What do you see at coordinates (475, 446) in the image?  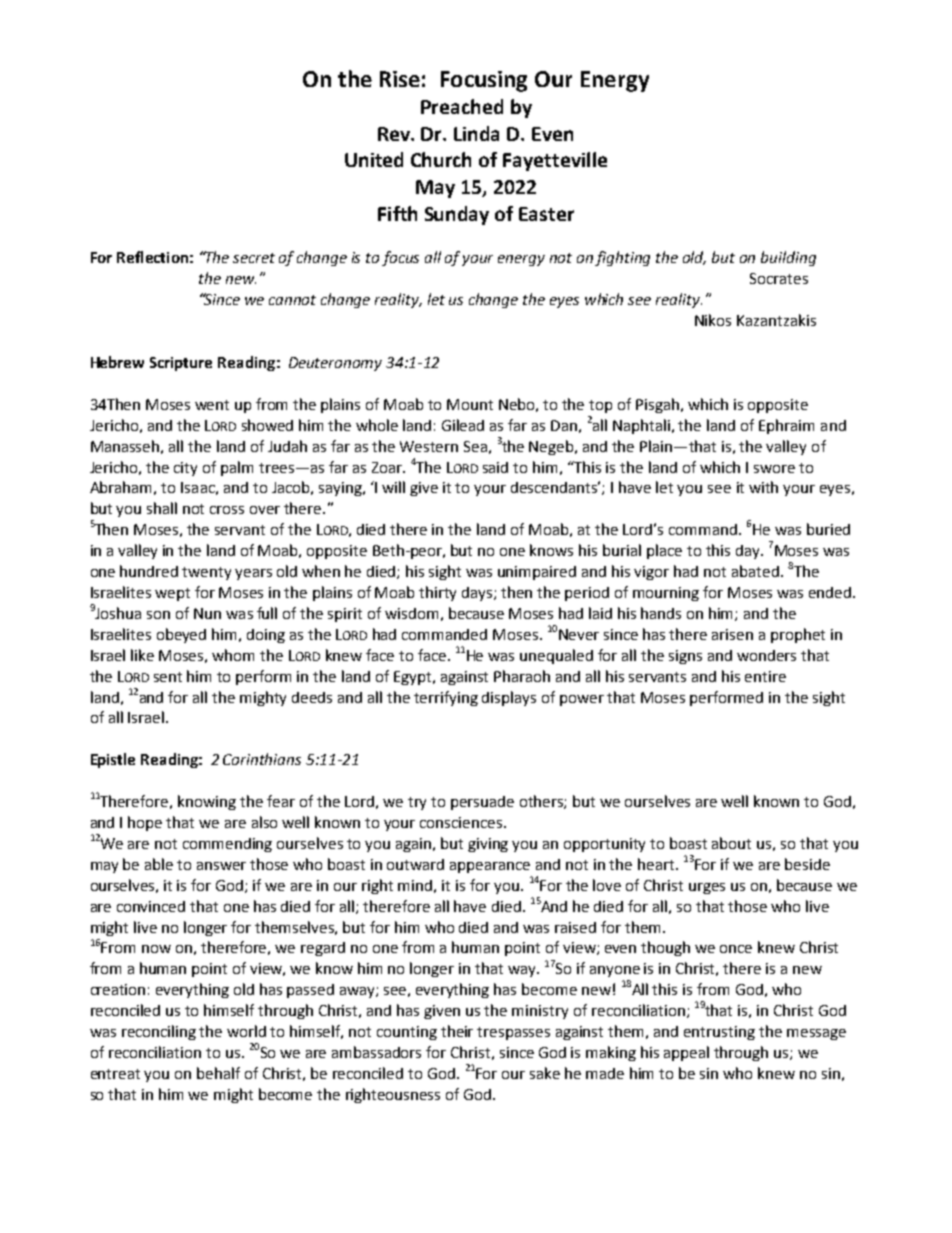 I see `Sea` at bounding box center [475, 446].
